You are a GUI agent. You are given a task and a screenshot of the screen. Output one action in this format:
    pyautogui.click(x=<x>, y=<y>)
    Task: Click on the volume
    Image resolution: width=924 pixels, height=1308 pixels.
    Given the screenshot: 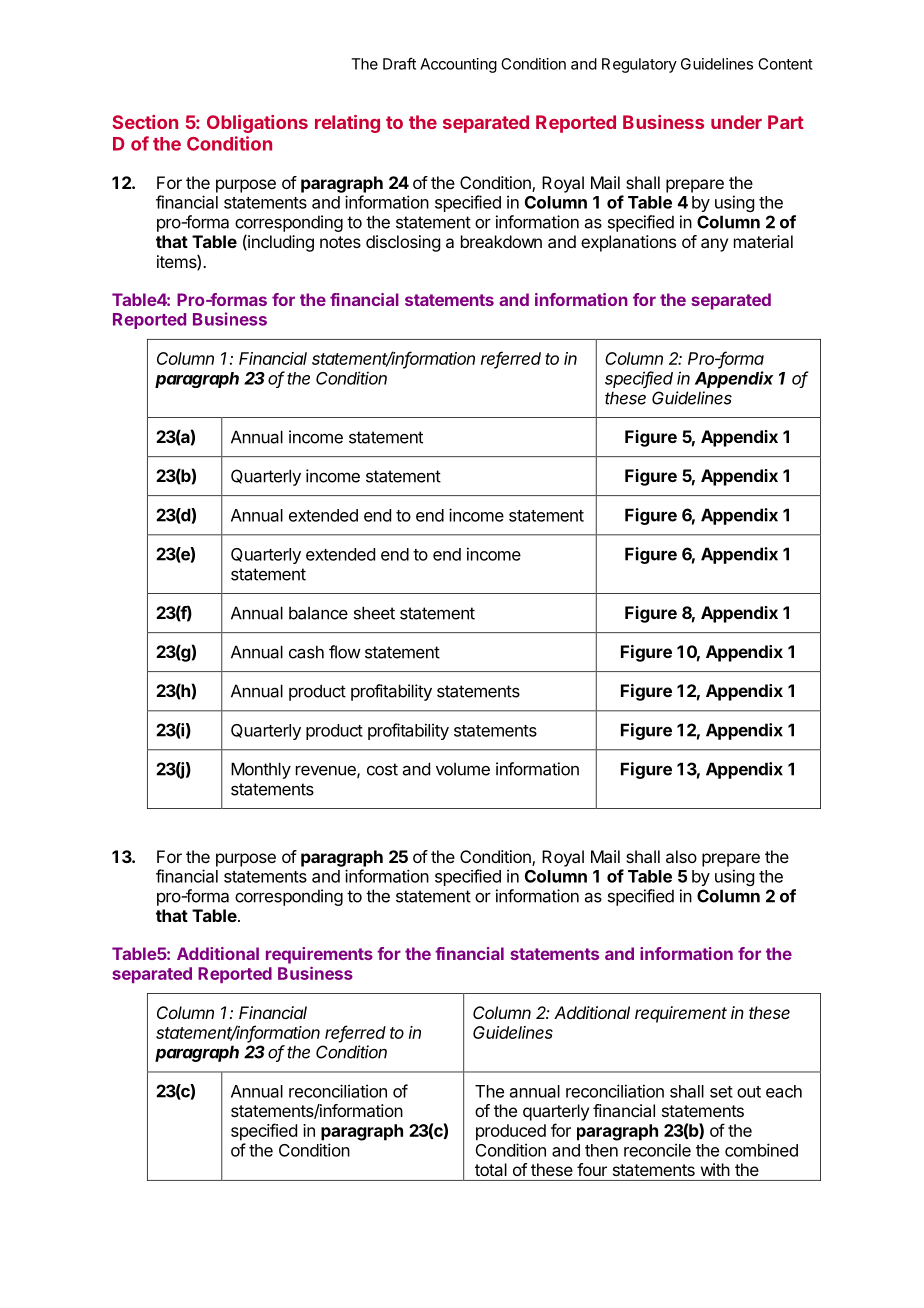 What is the action you would take?
    pyautogui.click(x=463, y=769)
